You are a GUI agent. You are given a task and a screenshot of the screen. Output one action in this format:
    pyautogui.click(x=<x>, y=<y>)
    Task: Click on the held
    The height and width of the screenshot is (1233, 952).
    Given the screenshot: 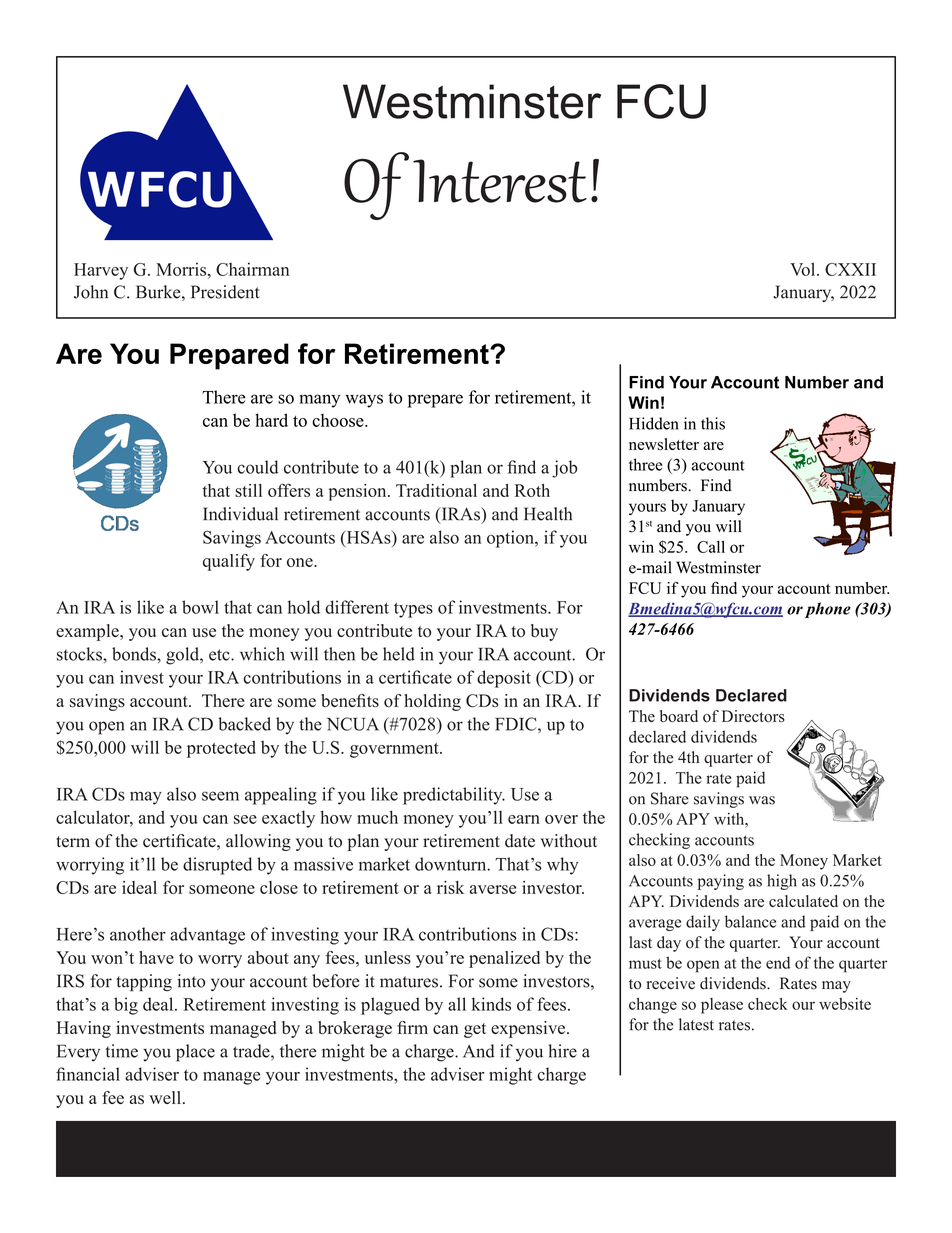 What is the action you would take?
    pyautogui.click(x=399, y=654)
